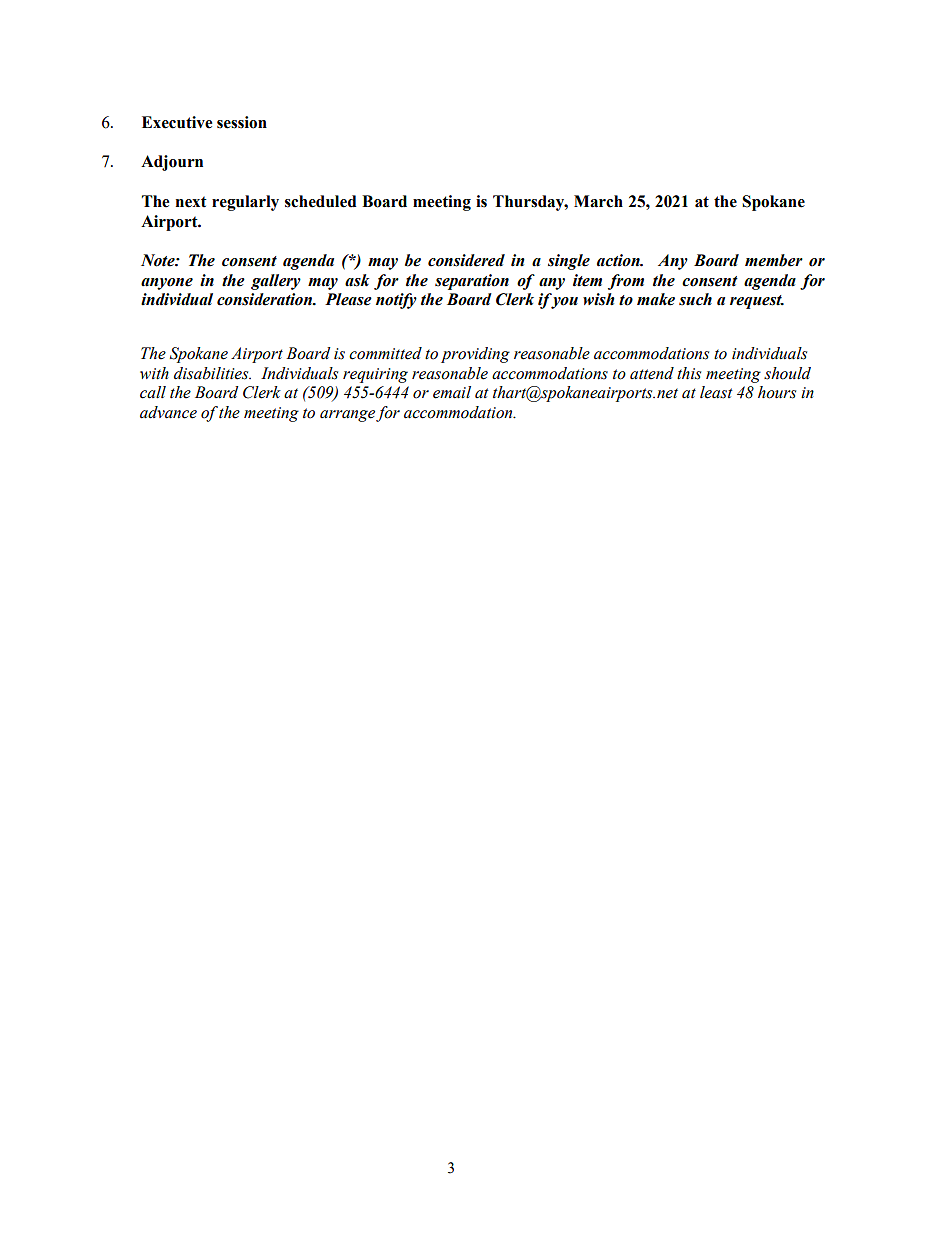 The width and height of the screenshot is (952, 1233). What do you see at coordinates (242, 122) in the screenshot?
I see `session` at bounding box center [242, 122].
